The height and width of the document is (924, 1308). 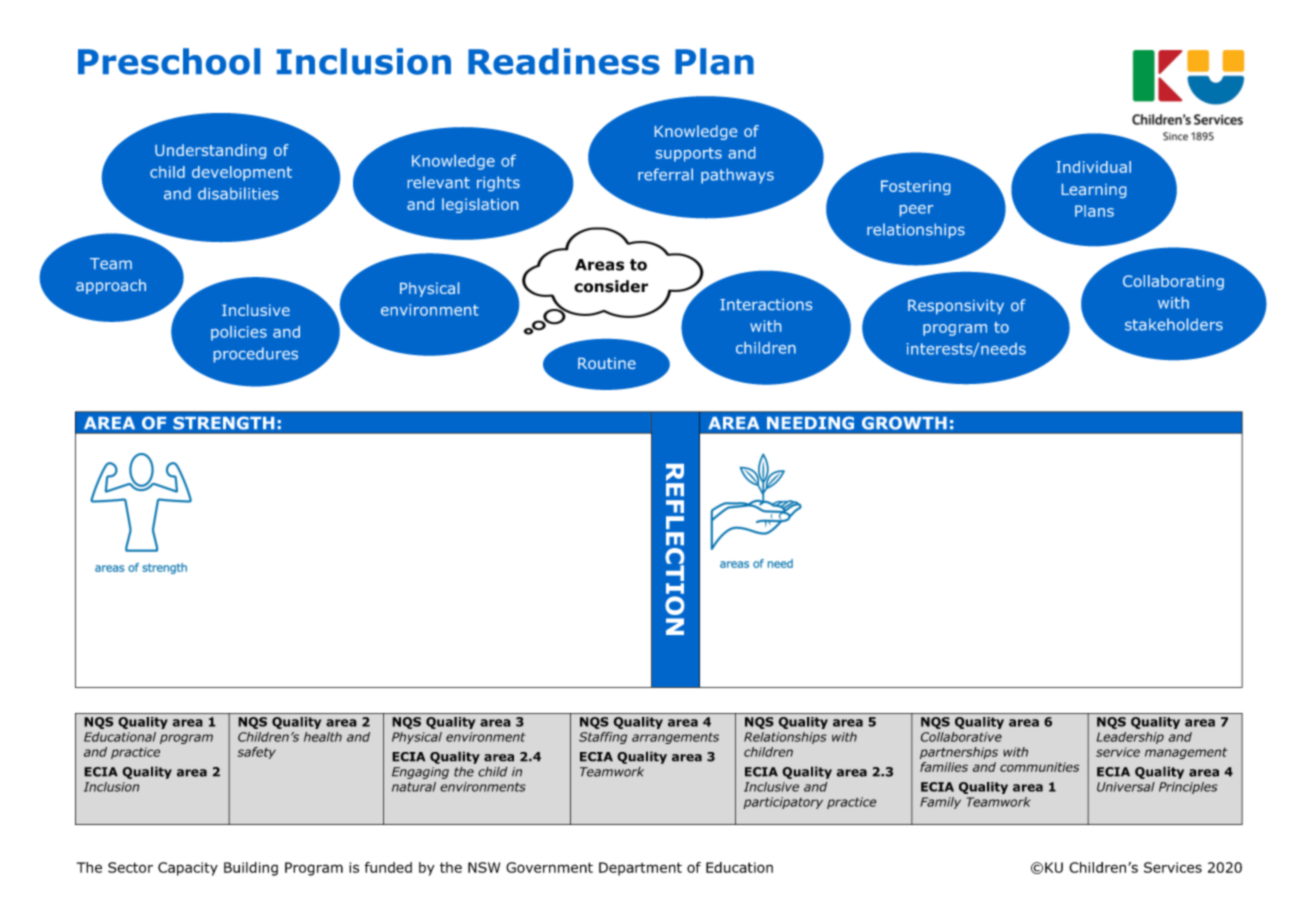 What do you see at coordinates (251, 869) in the document?
I see `Building` at bounding box center [251, 869].
